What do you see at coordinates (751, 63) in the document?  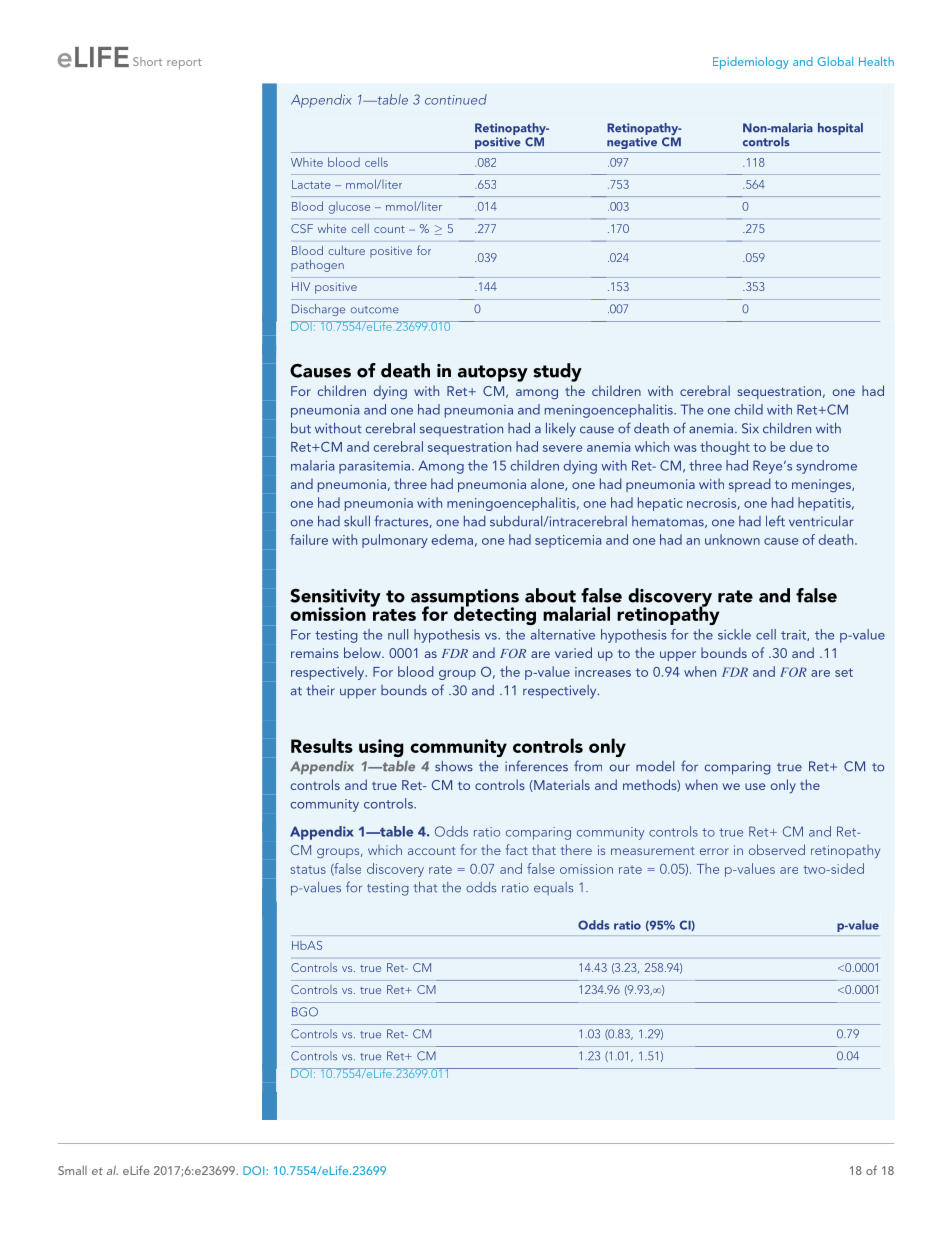 I see `Epidemiology` at bounding box center [751, 63].
